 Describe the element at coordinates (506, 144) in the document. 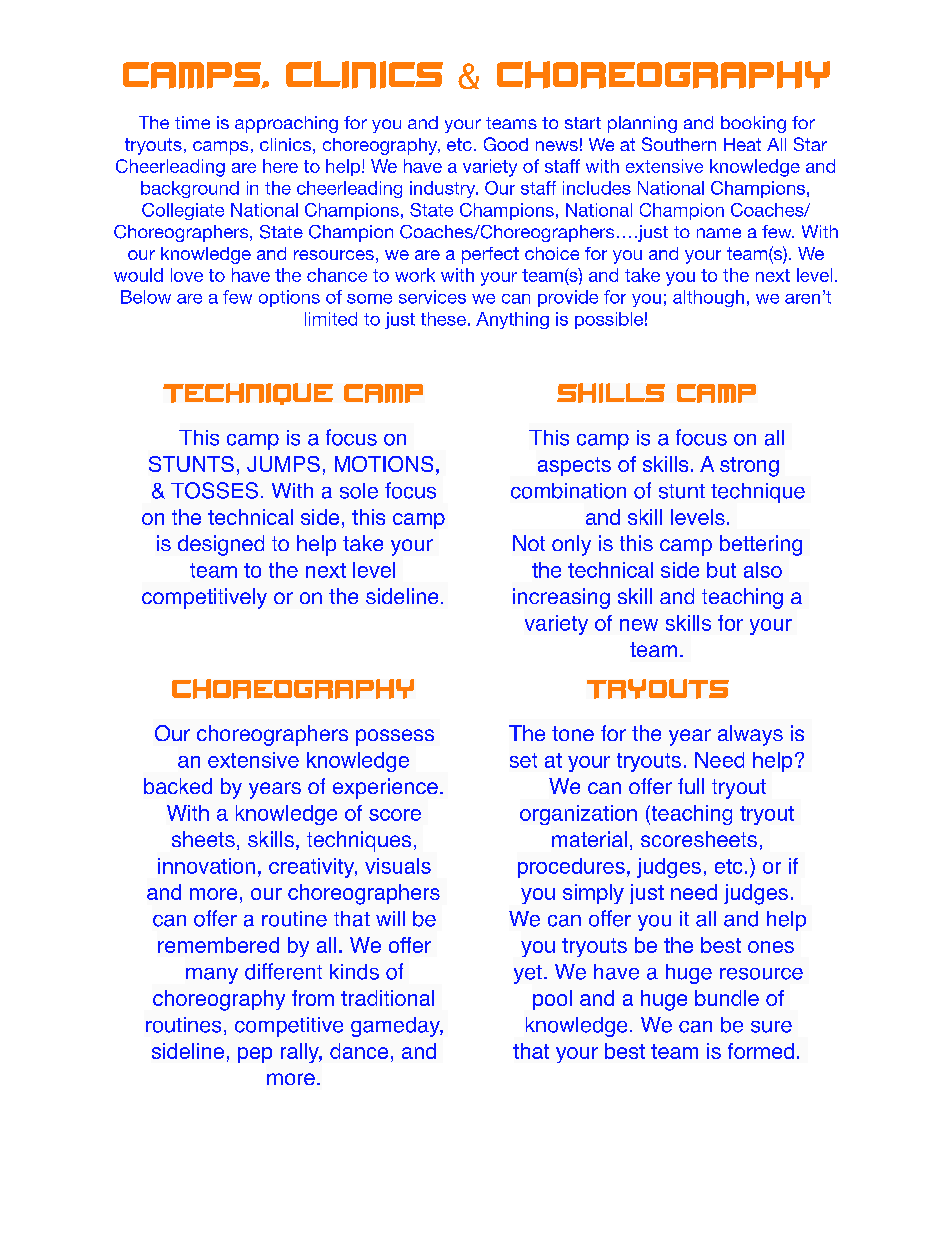

I see `Good` at that location.
